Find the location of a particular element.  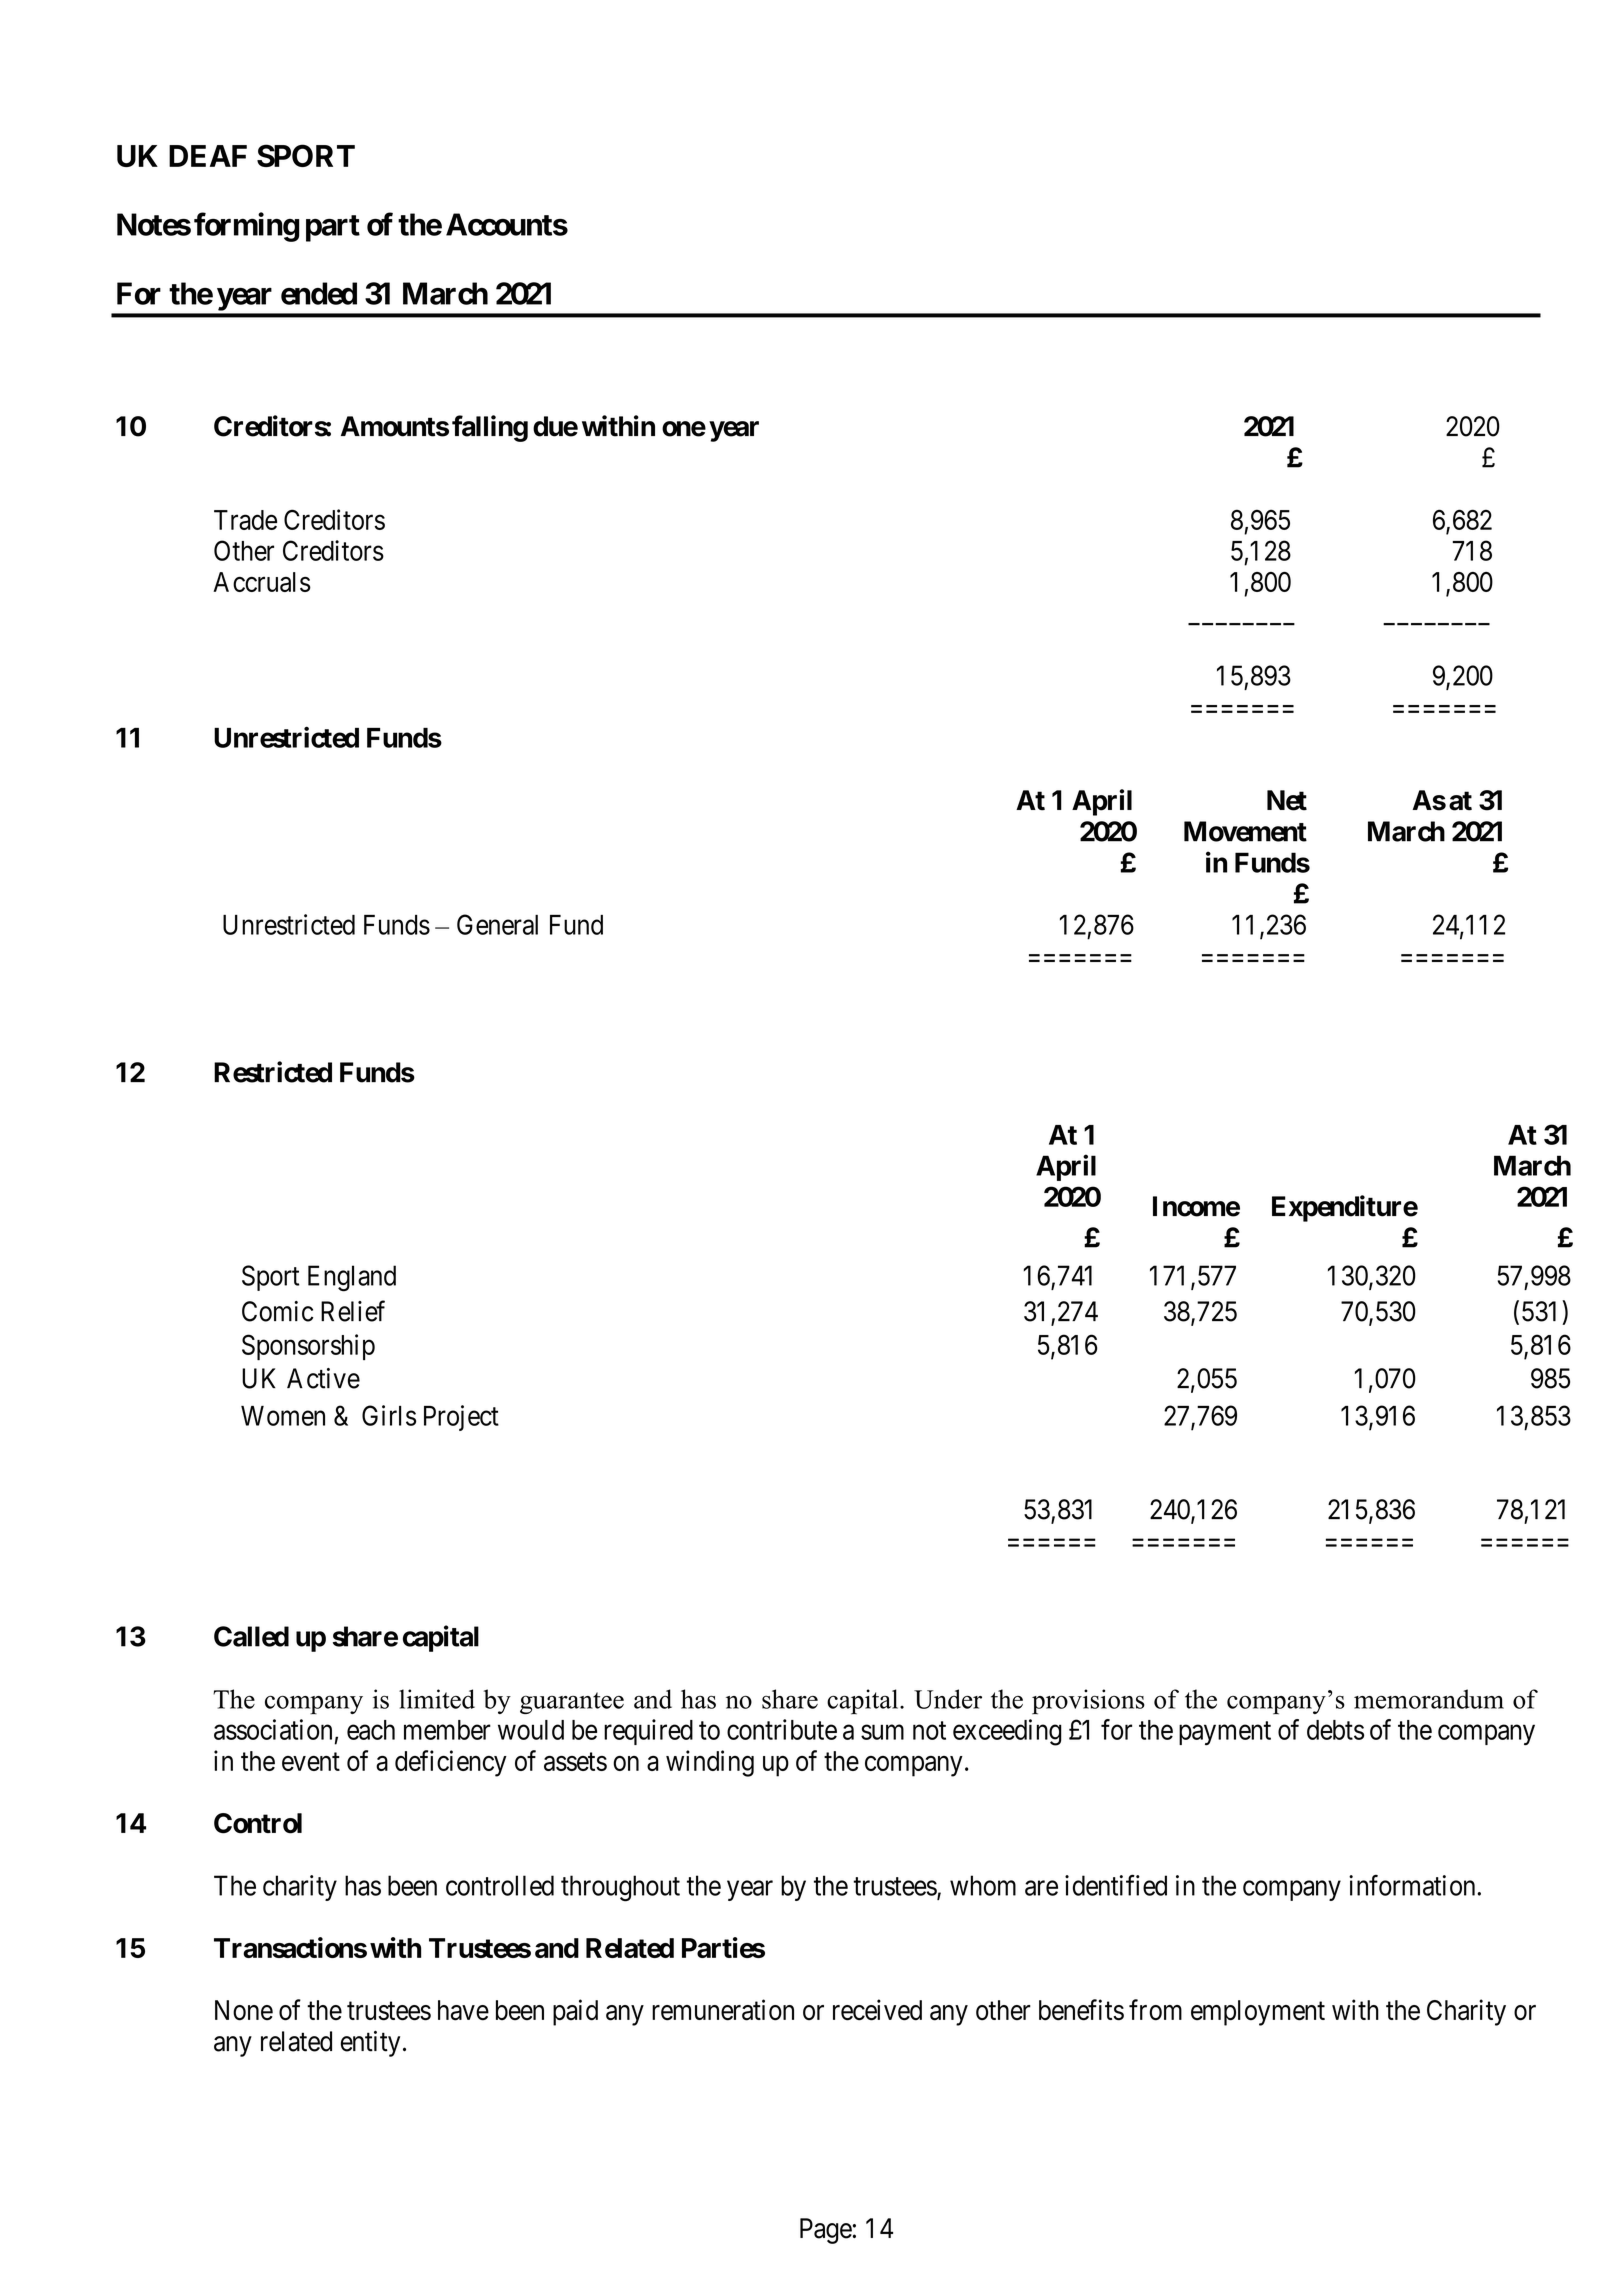

DEAF is located at coordinates (208, 156).
